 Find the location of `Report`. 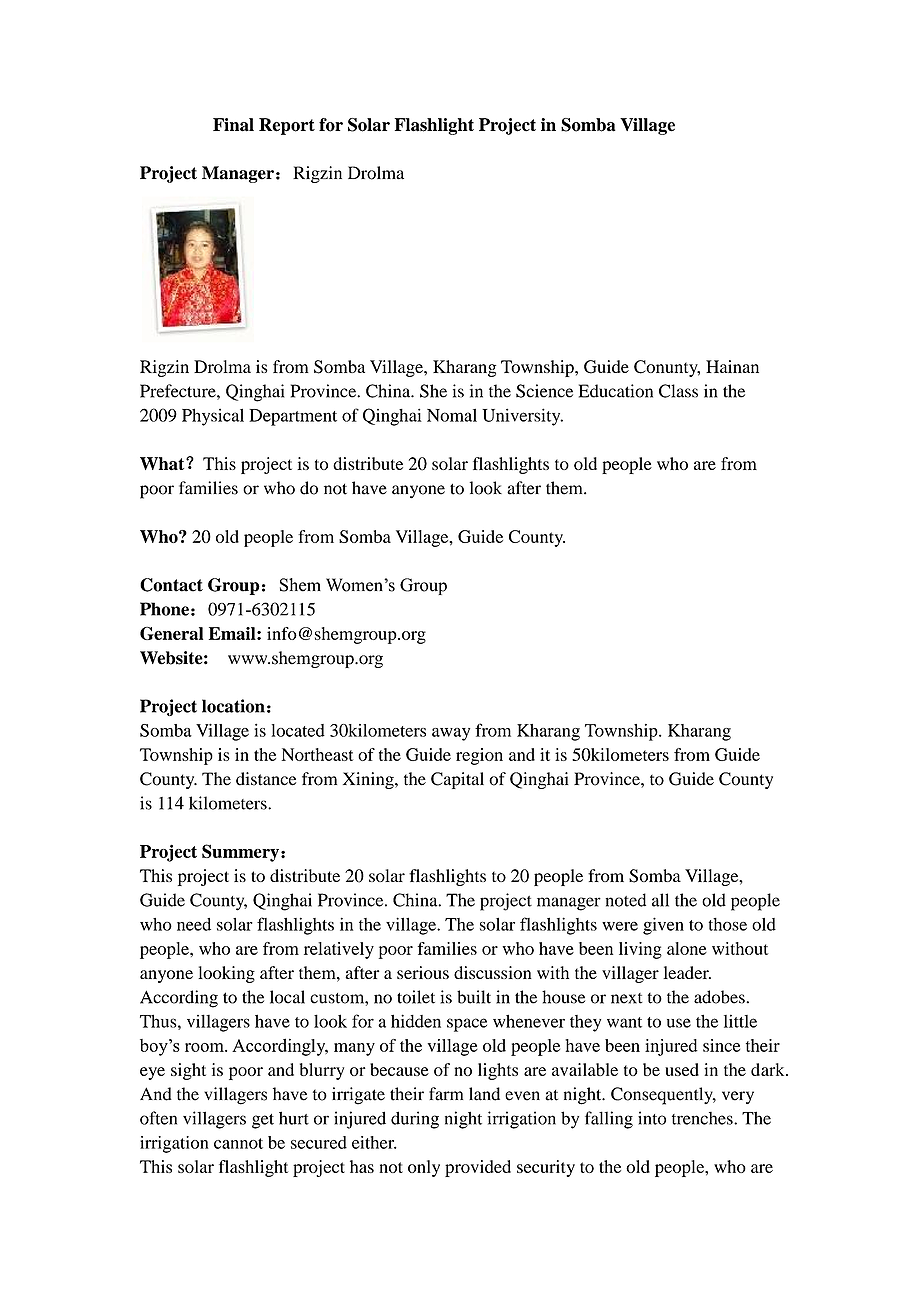

Report is located at coordinates (287, 126).
